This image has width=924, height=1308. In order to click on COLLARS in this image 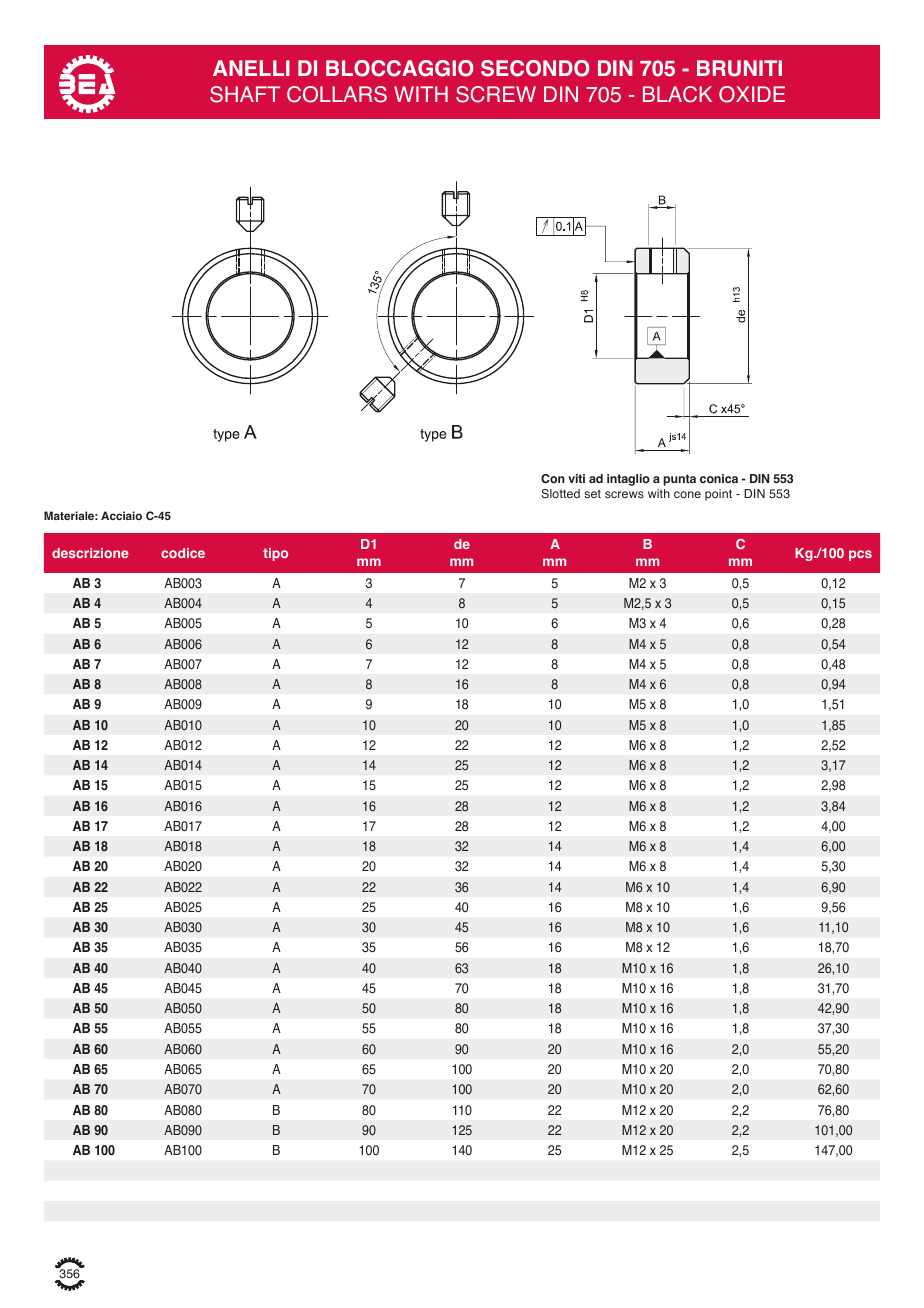, I will do `click(337, 94)`.
